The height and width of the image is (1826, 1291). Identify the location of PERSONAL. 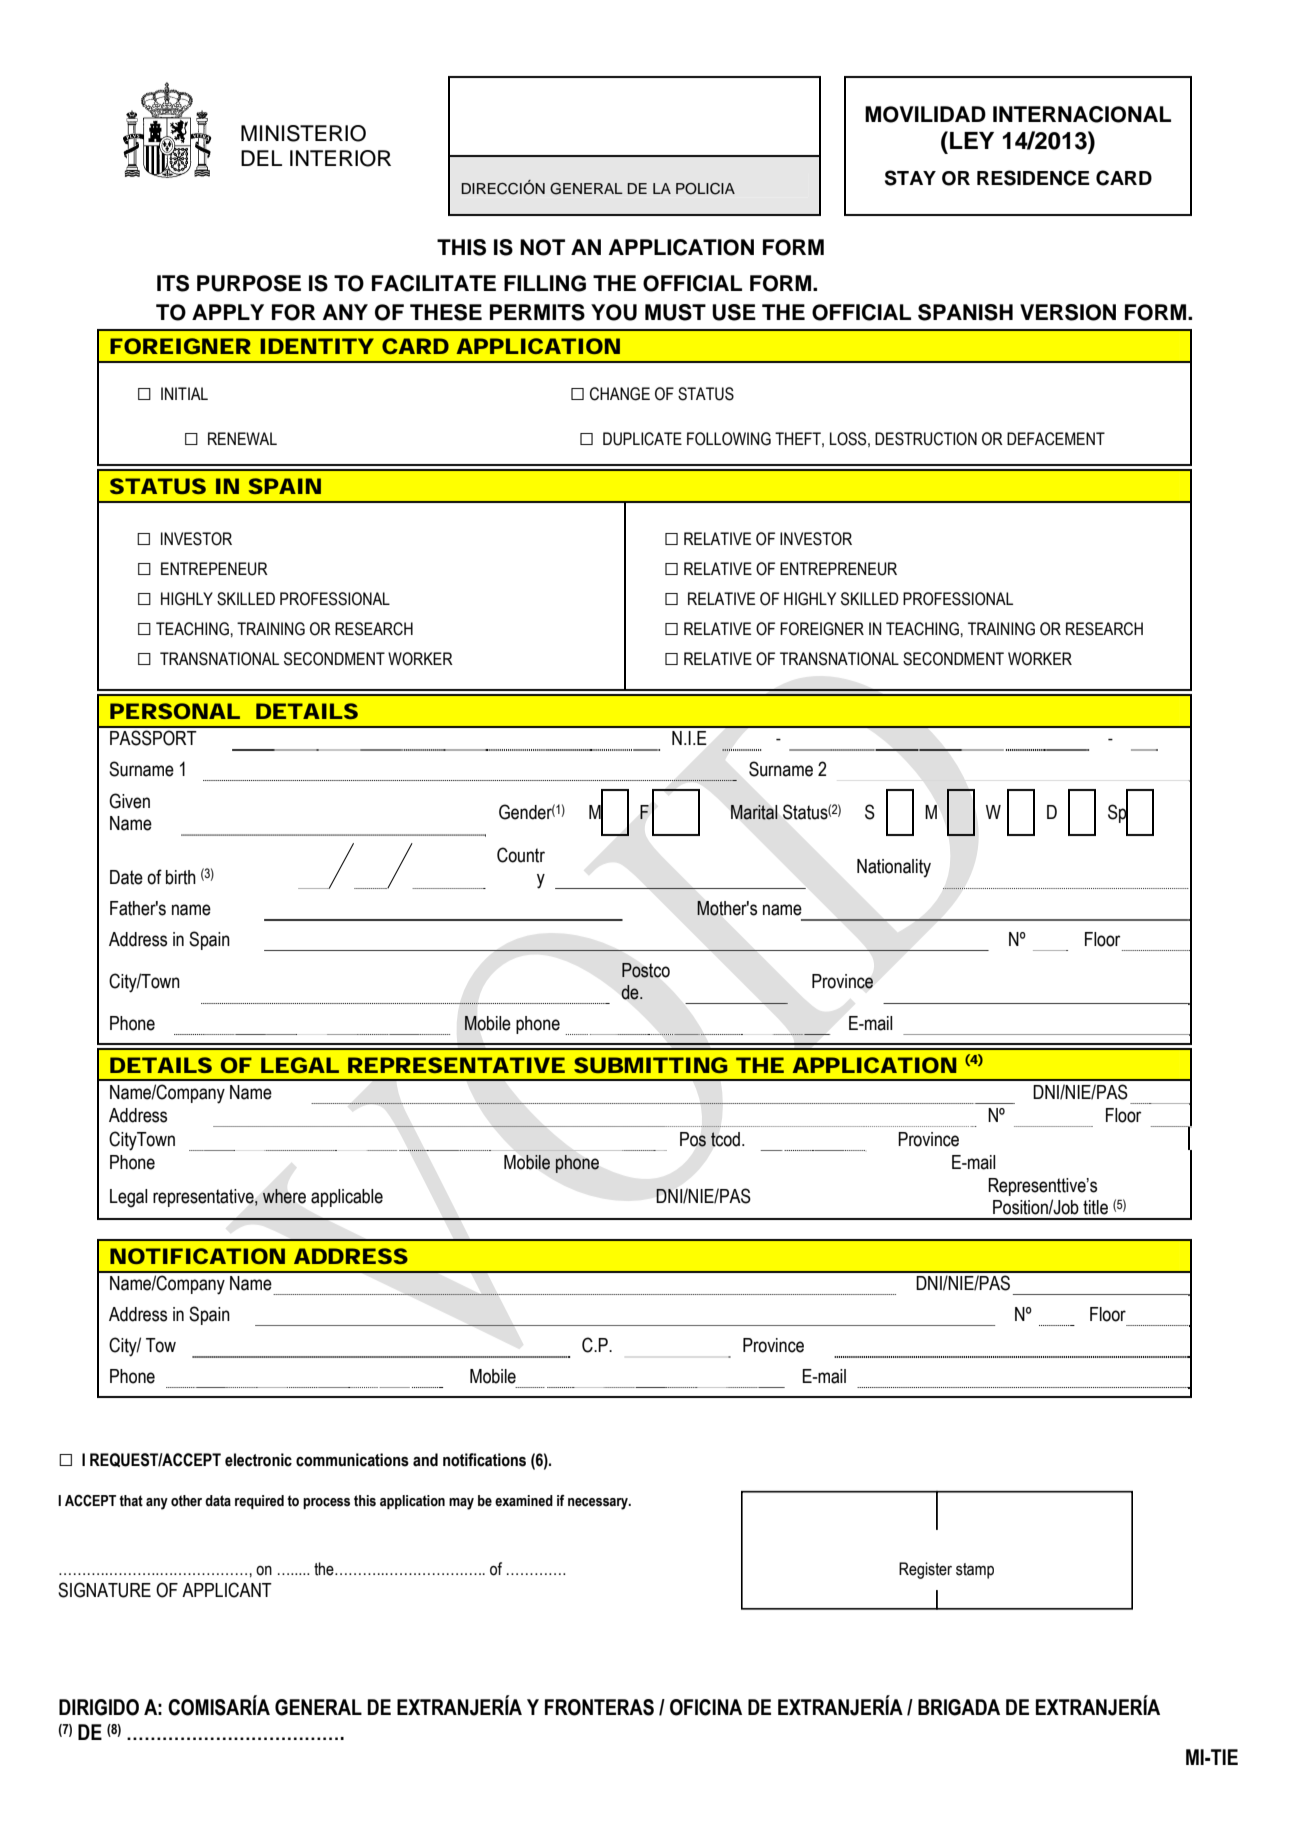
(175, 711).
